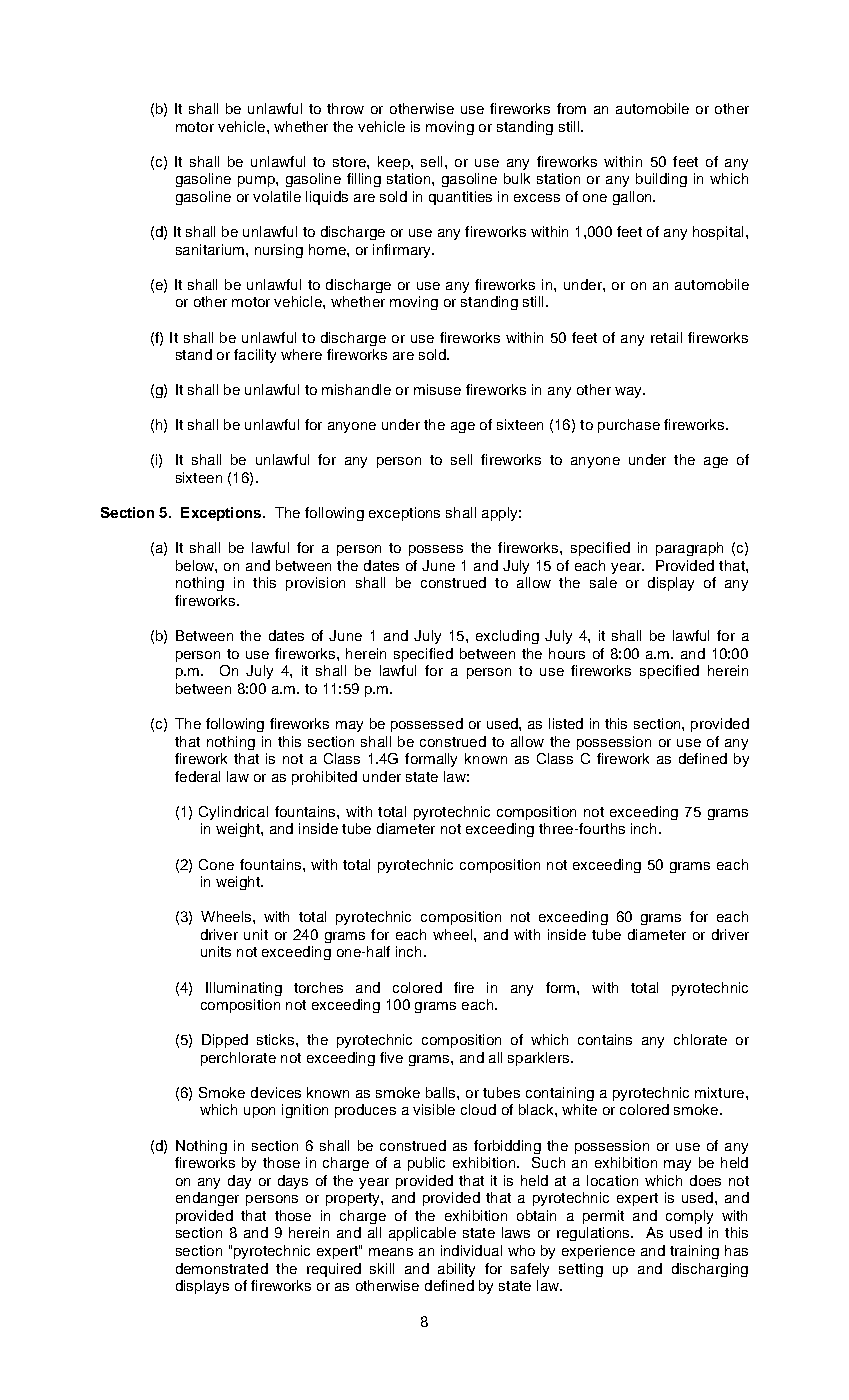 The width and height of the document is (849, 1400). What do you see at coordinates (507, 637) in the document?
I see `excluding` at bounding box center [507, 637].
